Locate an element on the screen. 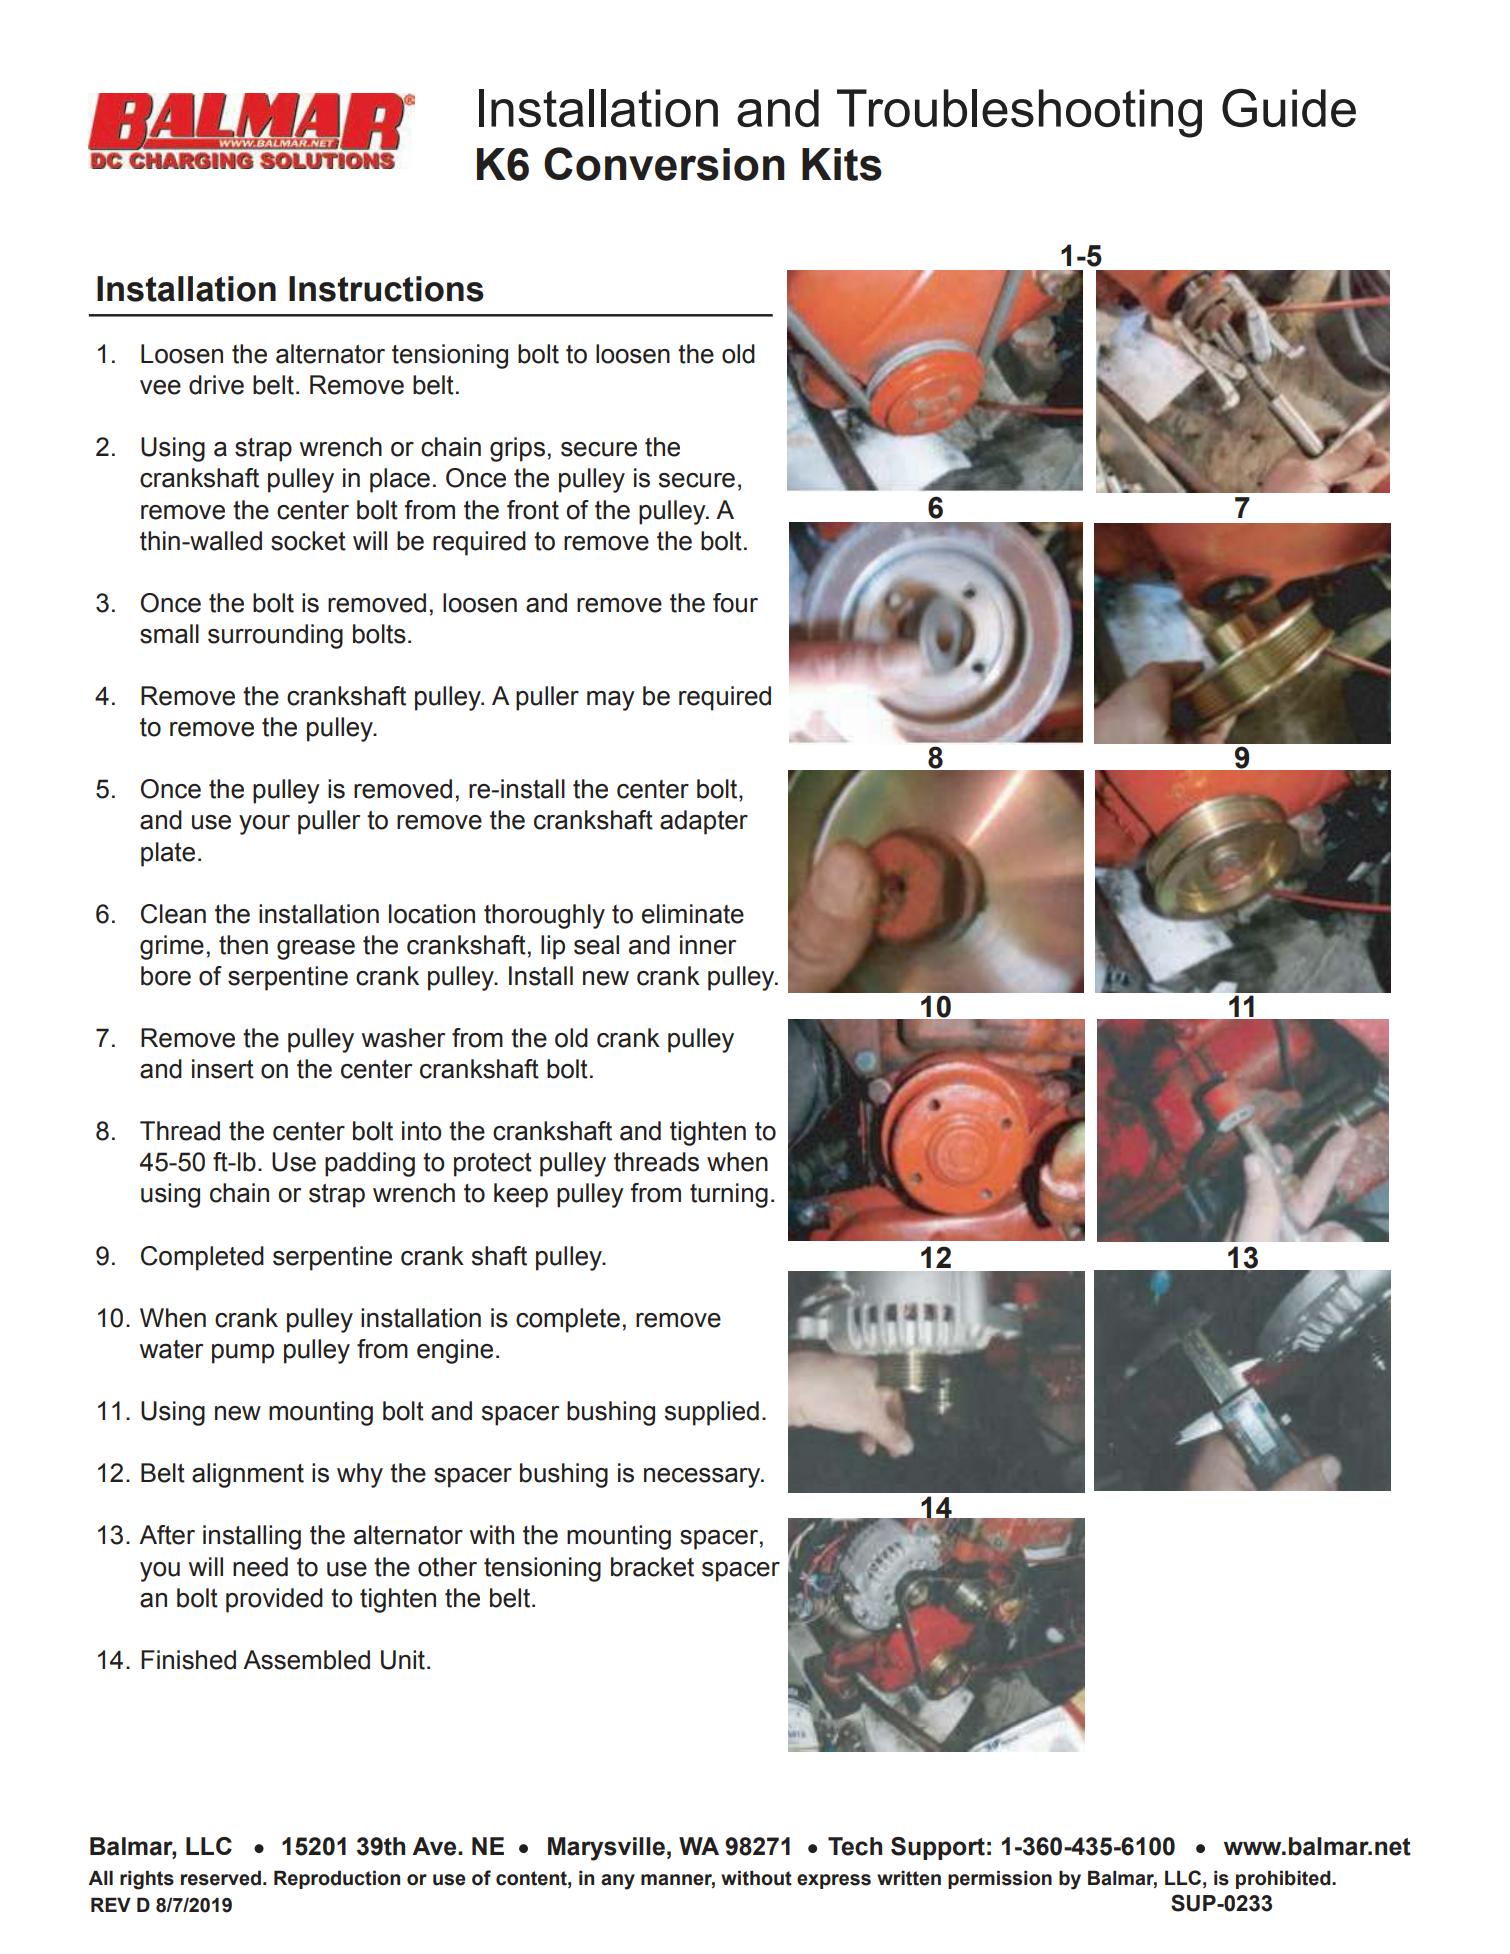  Support is located at coordinates (938, 1848).
